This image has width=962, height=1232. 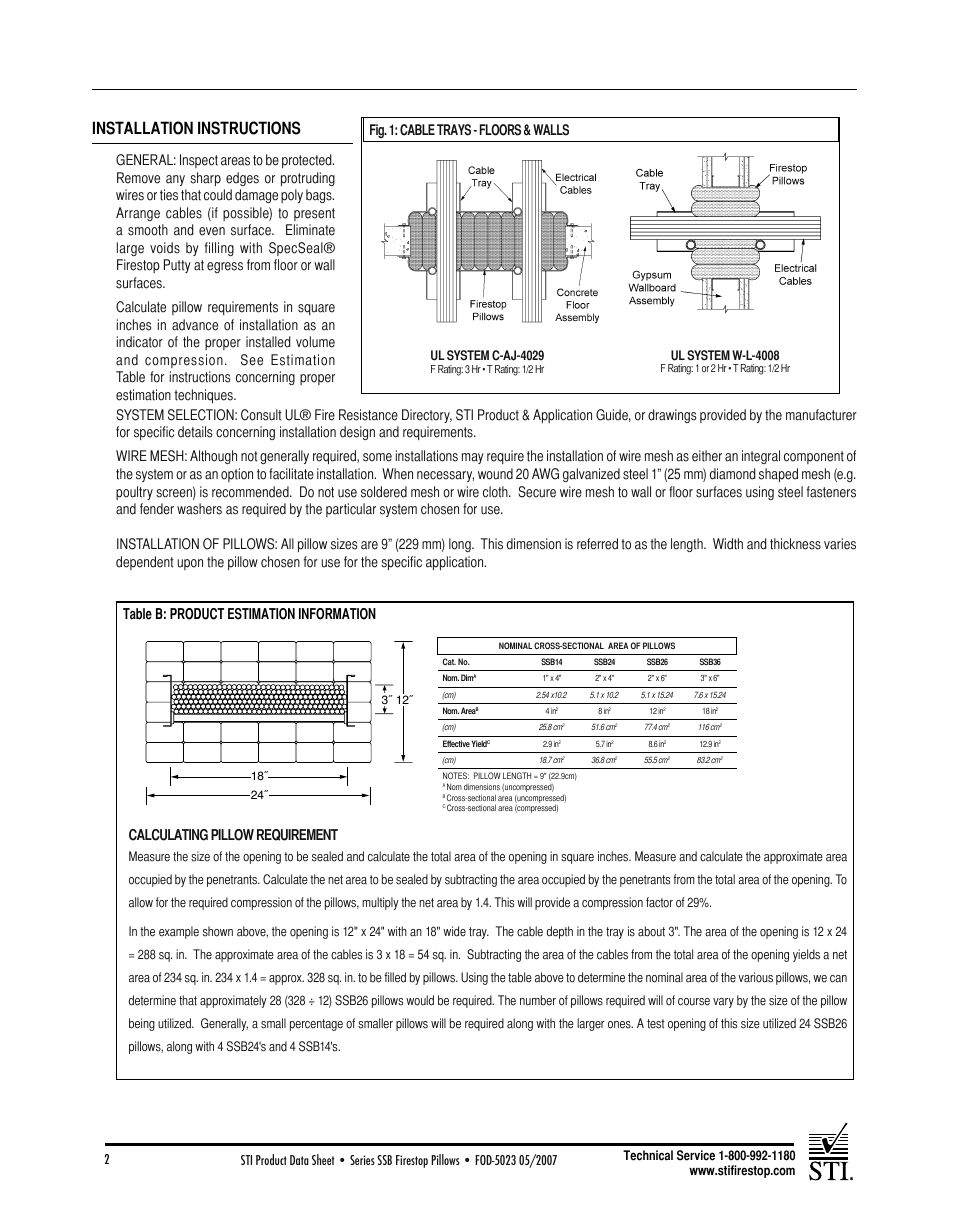 I want to click on shaped, so click(x=778, y=475).
